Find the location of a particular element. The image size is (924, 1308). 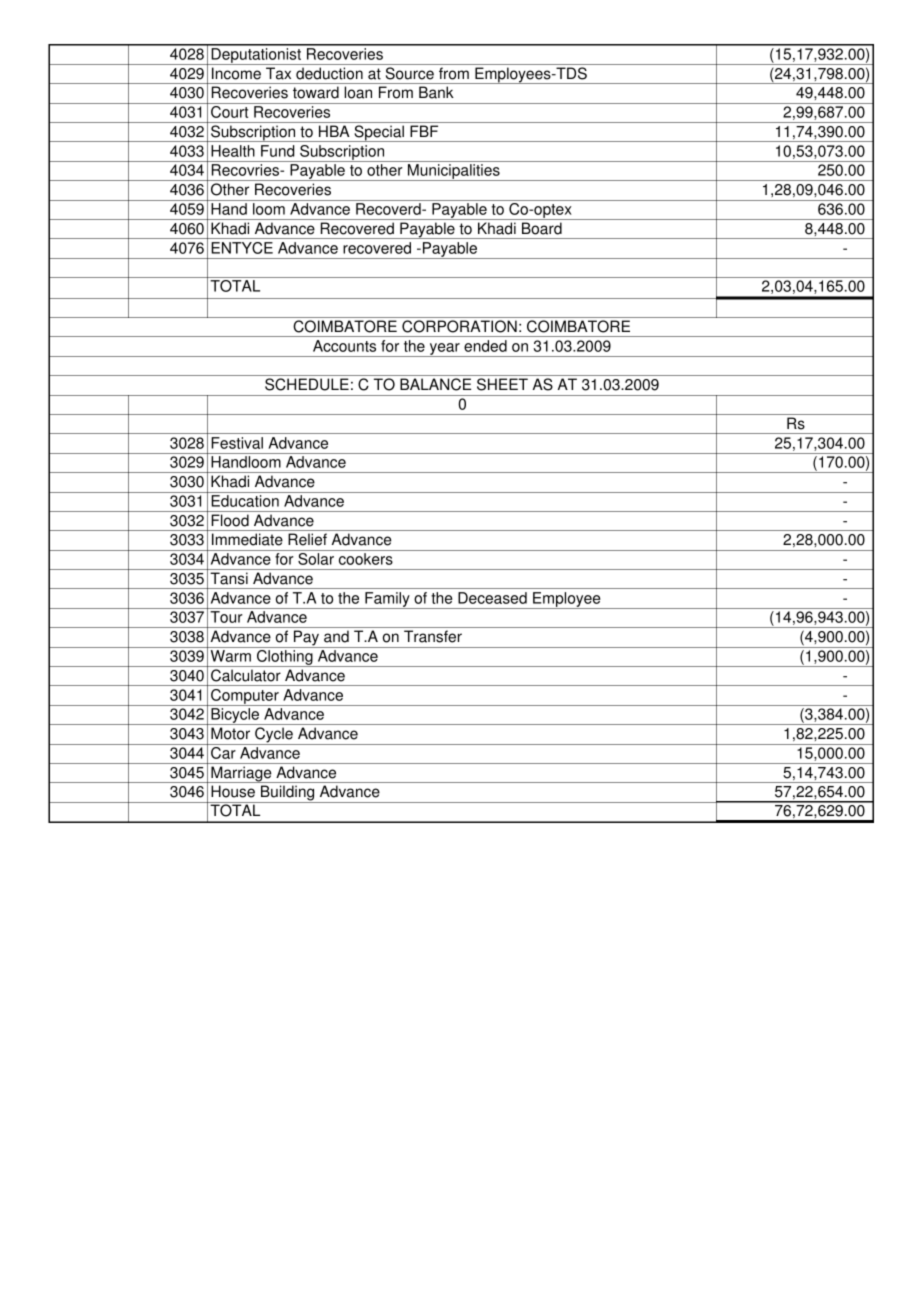

Deceased is located at coordinates (492, 598).
